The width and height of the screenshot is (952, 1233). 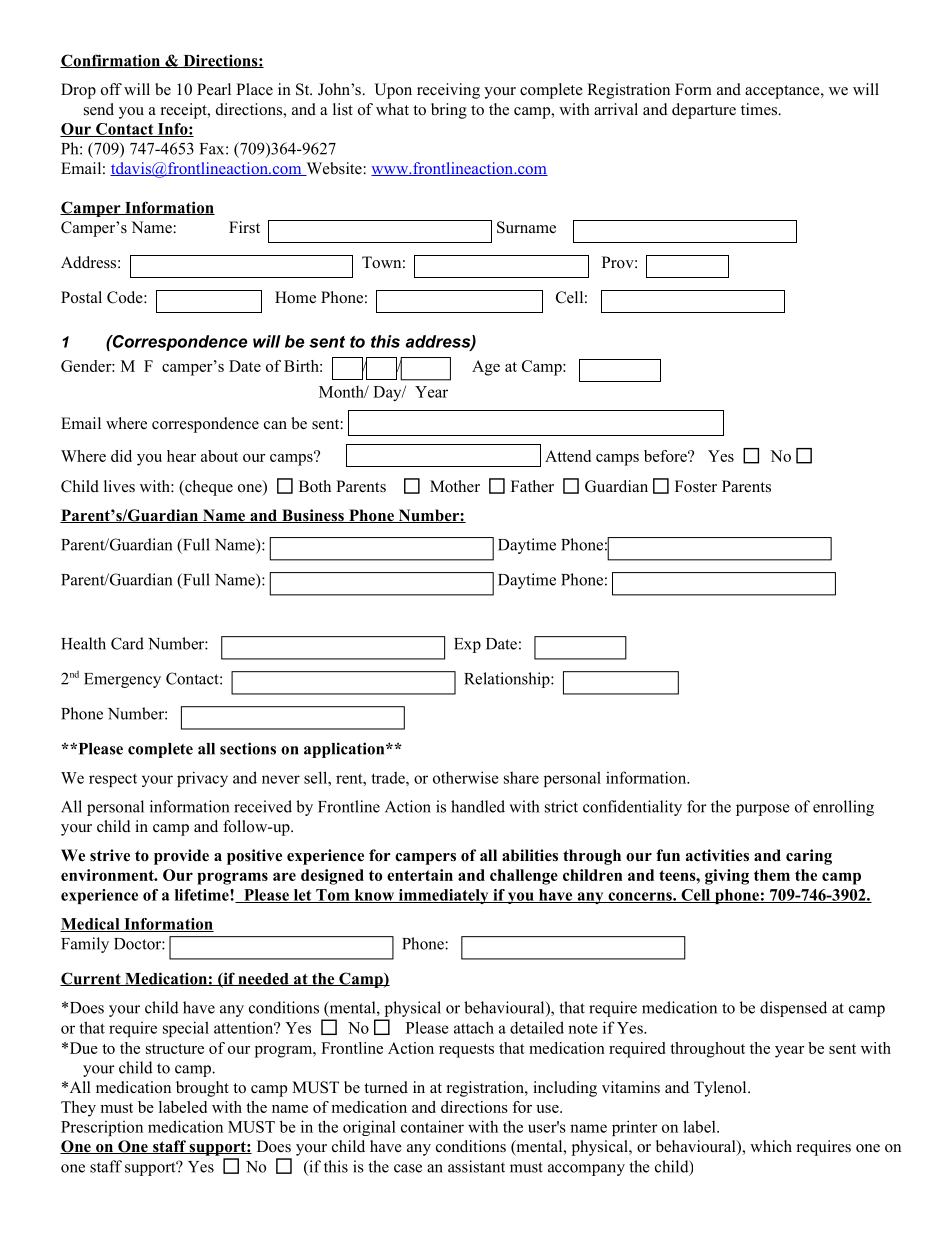 I want to click on times, so click(x=760, y=109).
